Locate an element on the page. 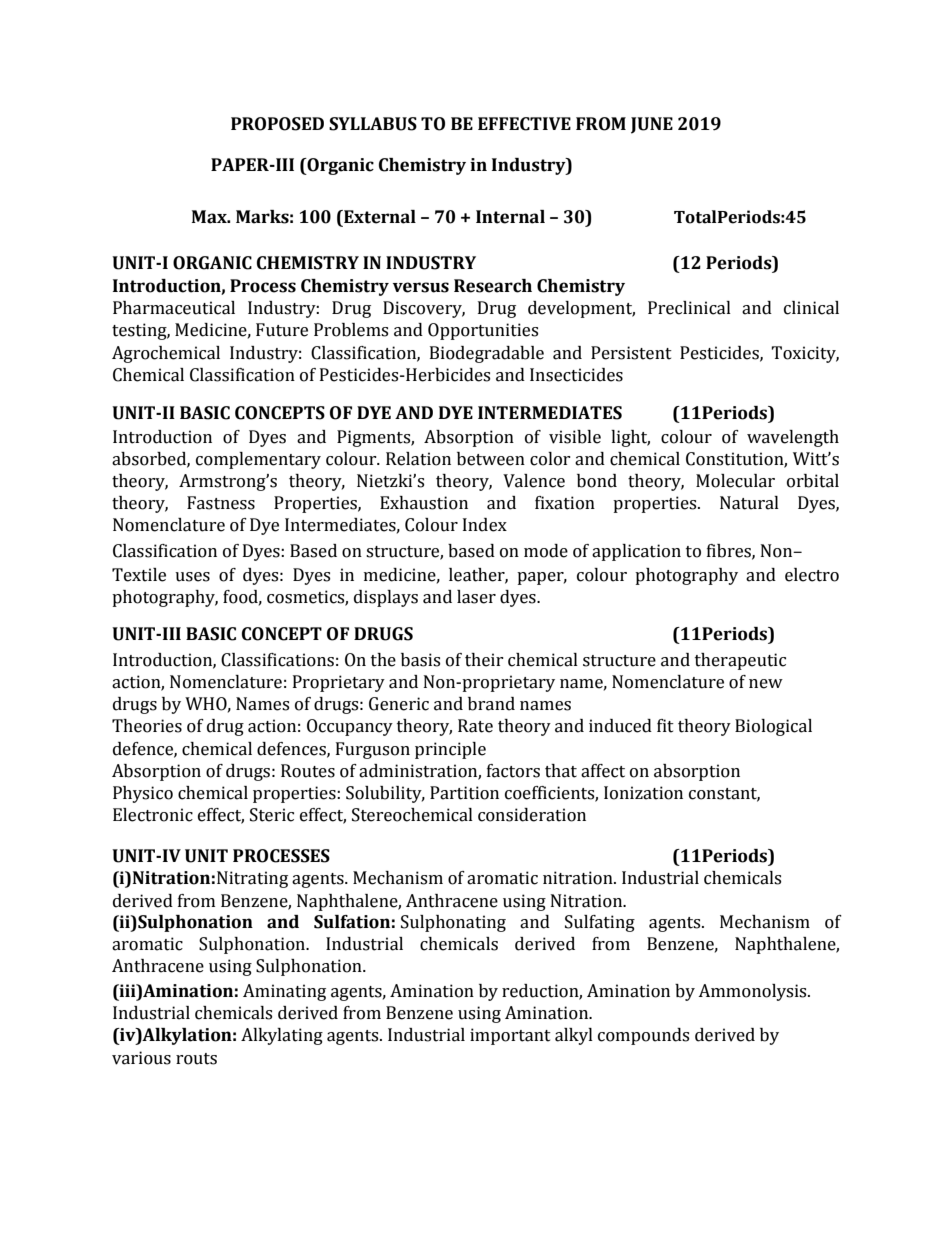 This document has height=1233, width=952. uses is located at coordinates (192, 577).
